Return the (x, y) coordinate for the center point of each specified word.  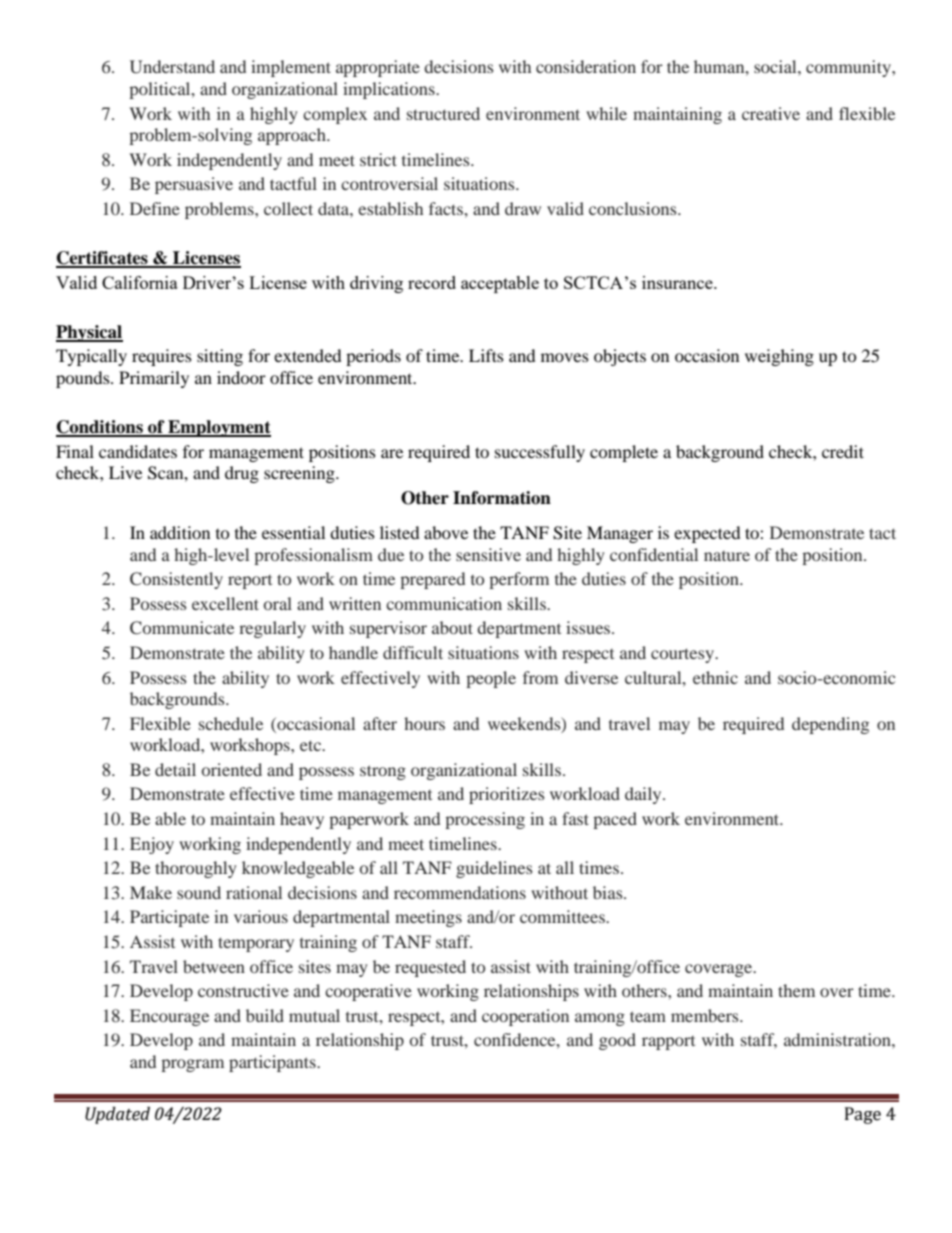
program (192, 1065)
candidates (138, 451)
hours (424, 723)
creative (771, 113)
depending (830, 725)
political (161, 90)
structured (443, 113)
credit (843, 451)
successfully (540, 453)
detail (175, 769)
